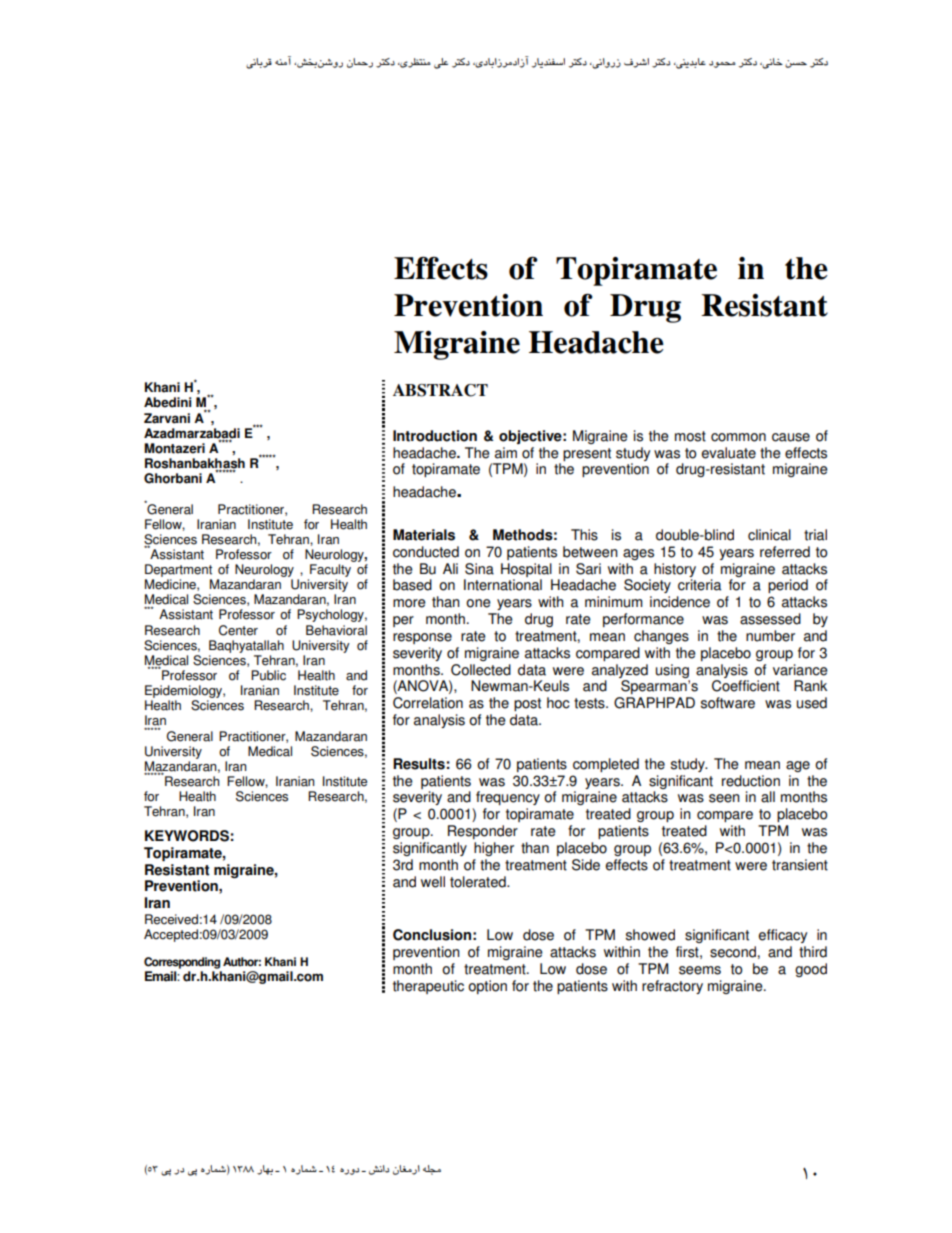 The image size is (952, 1233). I want to click on Faculty, so click(330, 570).
